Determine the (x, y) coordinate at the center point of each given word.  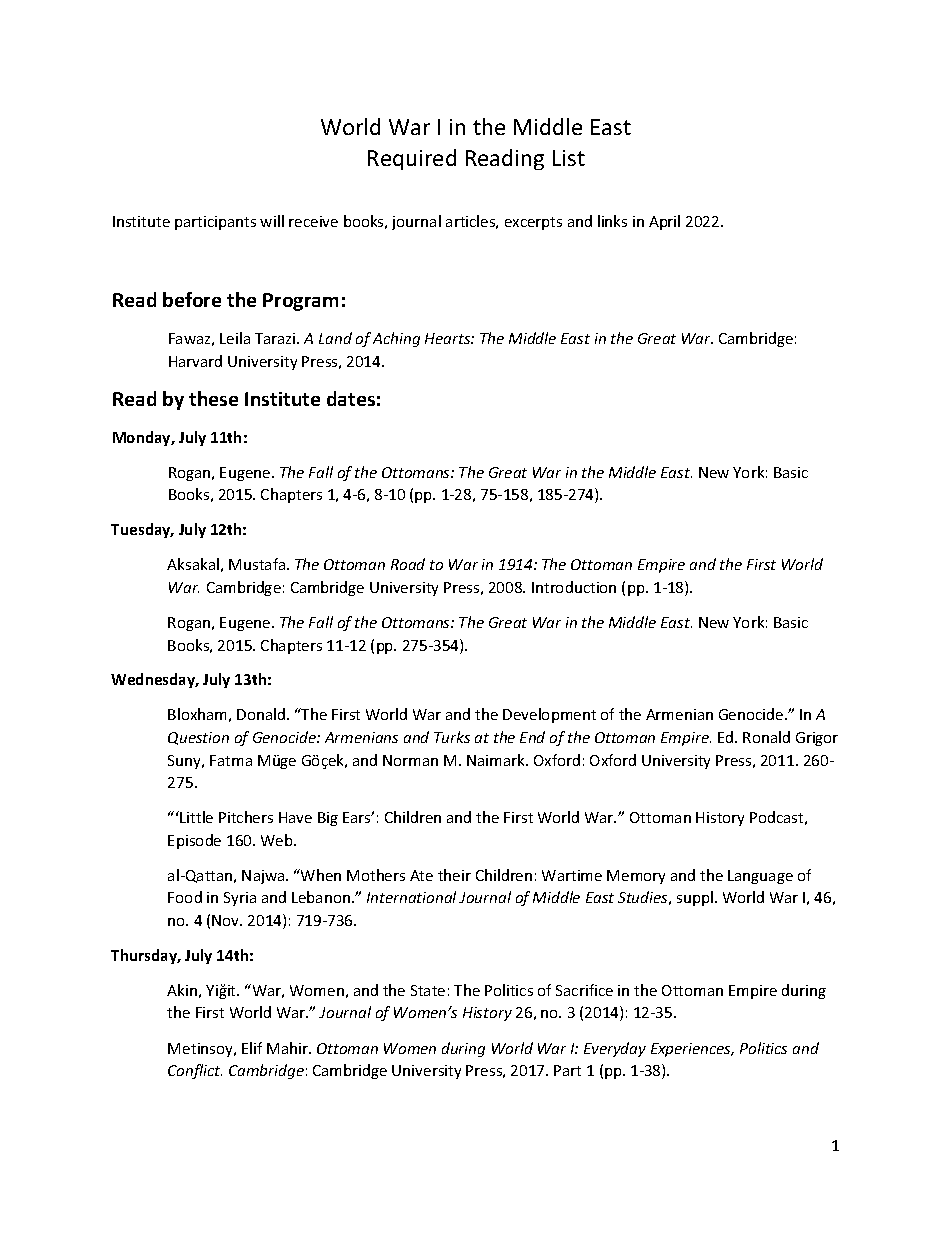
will (272, 221)
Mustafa (258, 564)
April (664, 222)
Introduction (574, 587)
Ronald (766, 737)
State (428, 990)
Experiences (692, 1050)
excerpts (533, 223)
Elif (252, 1048)
